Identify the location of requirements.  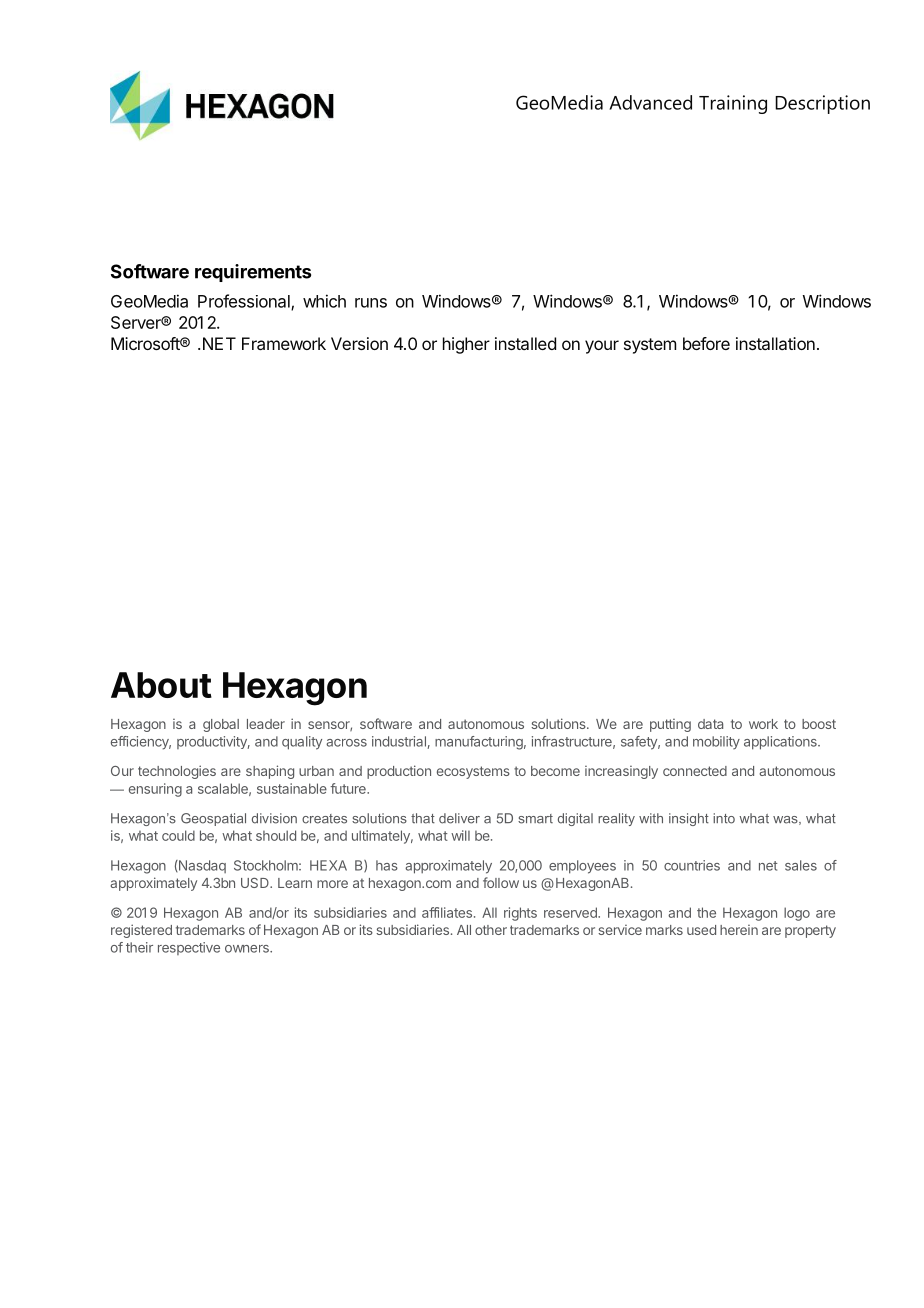
(253, 273).
